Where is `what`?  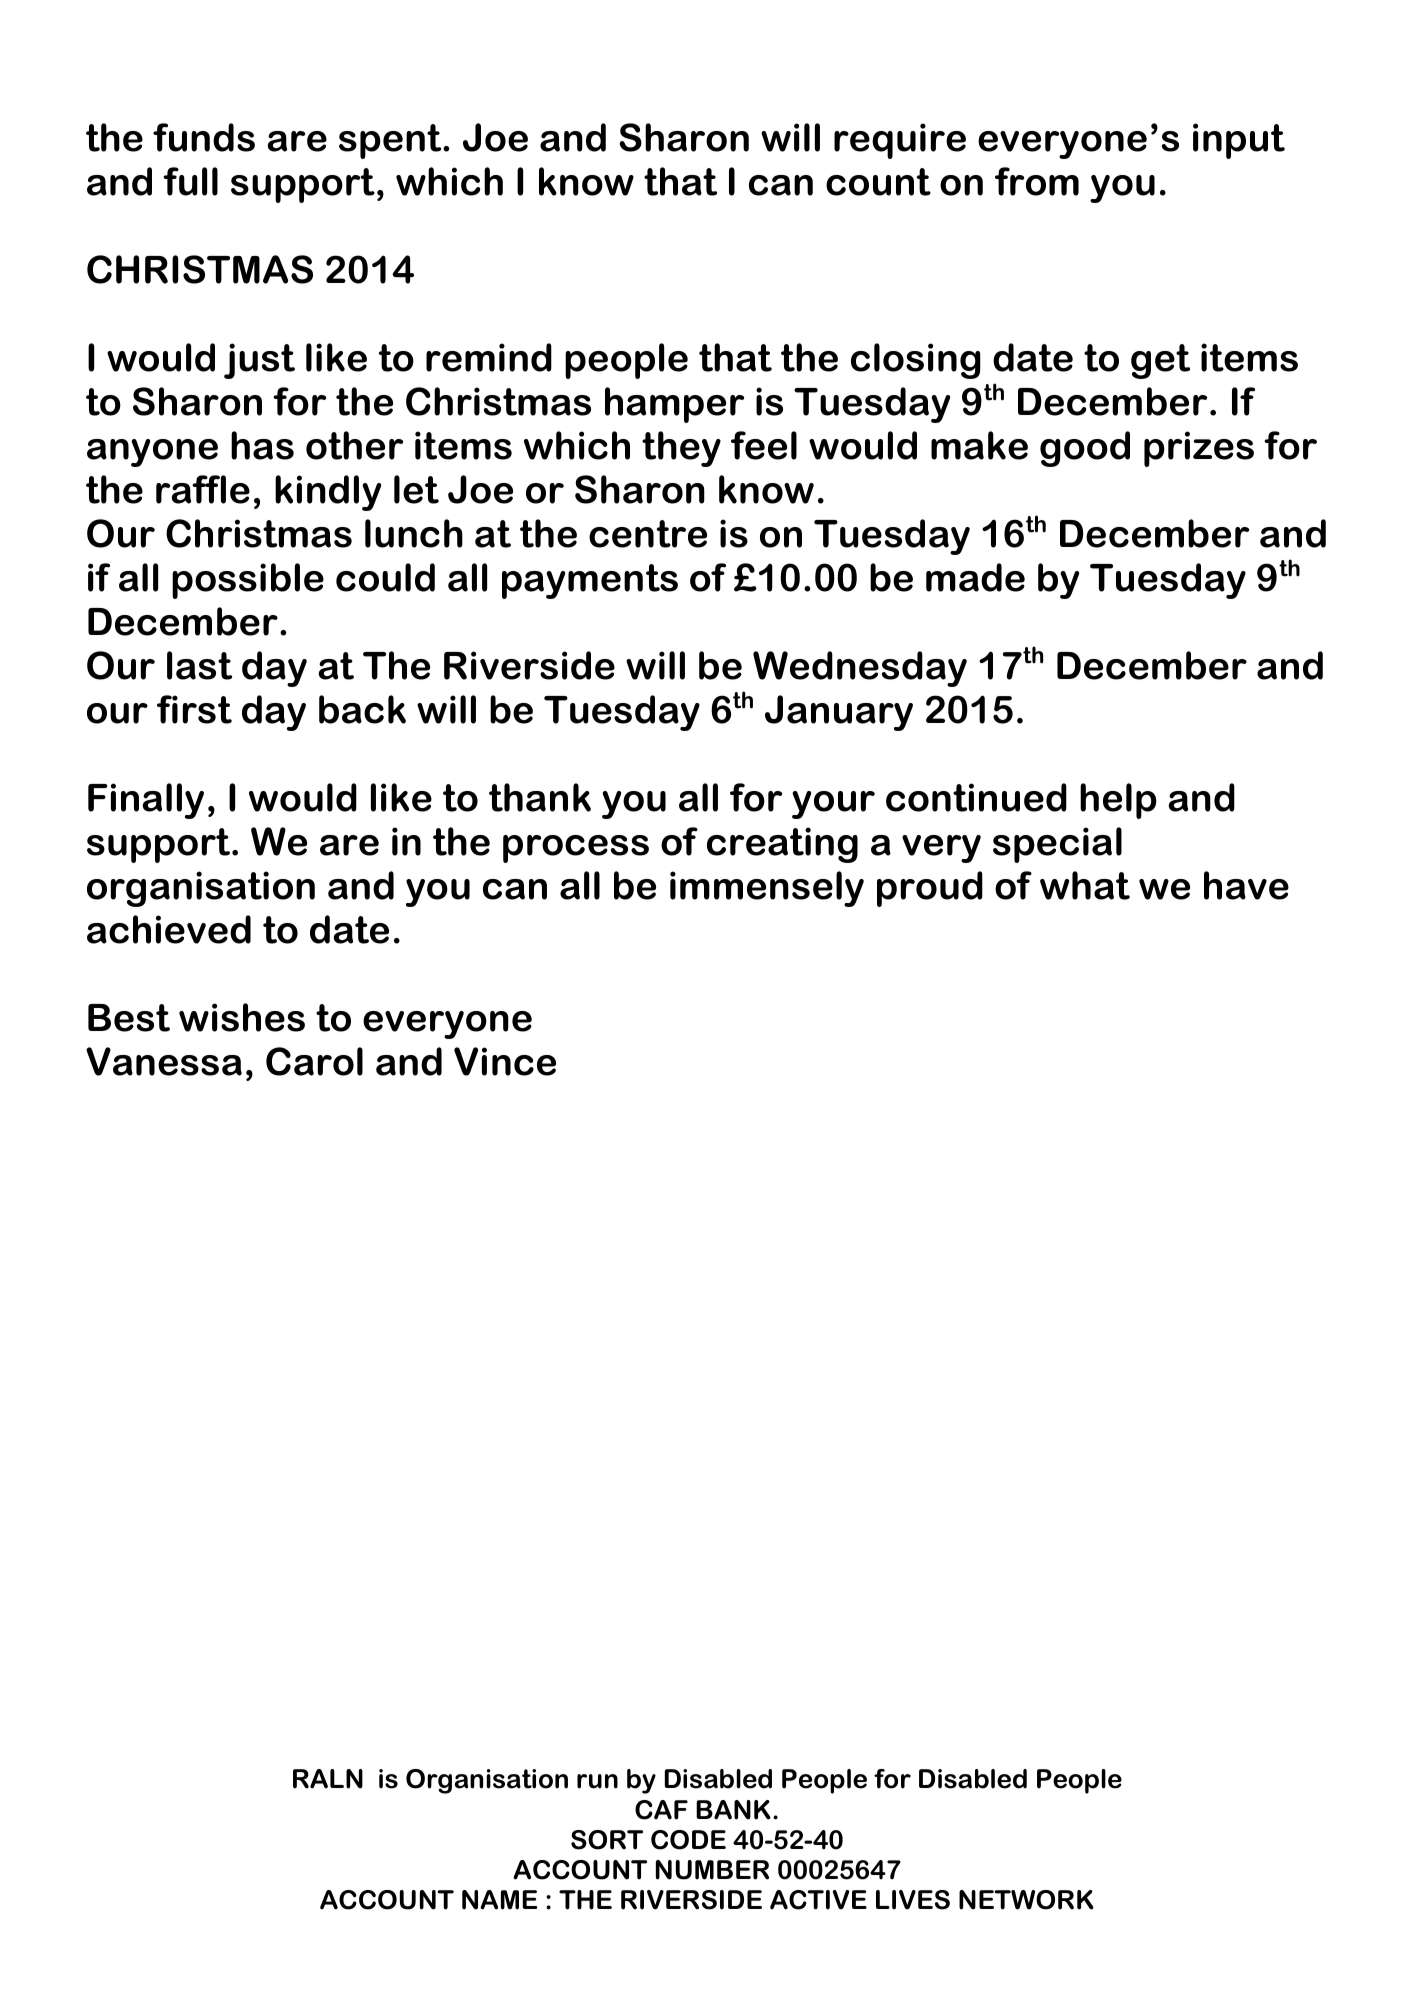 what is located at coordinates (1085, 885).
